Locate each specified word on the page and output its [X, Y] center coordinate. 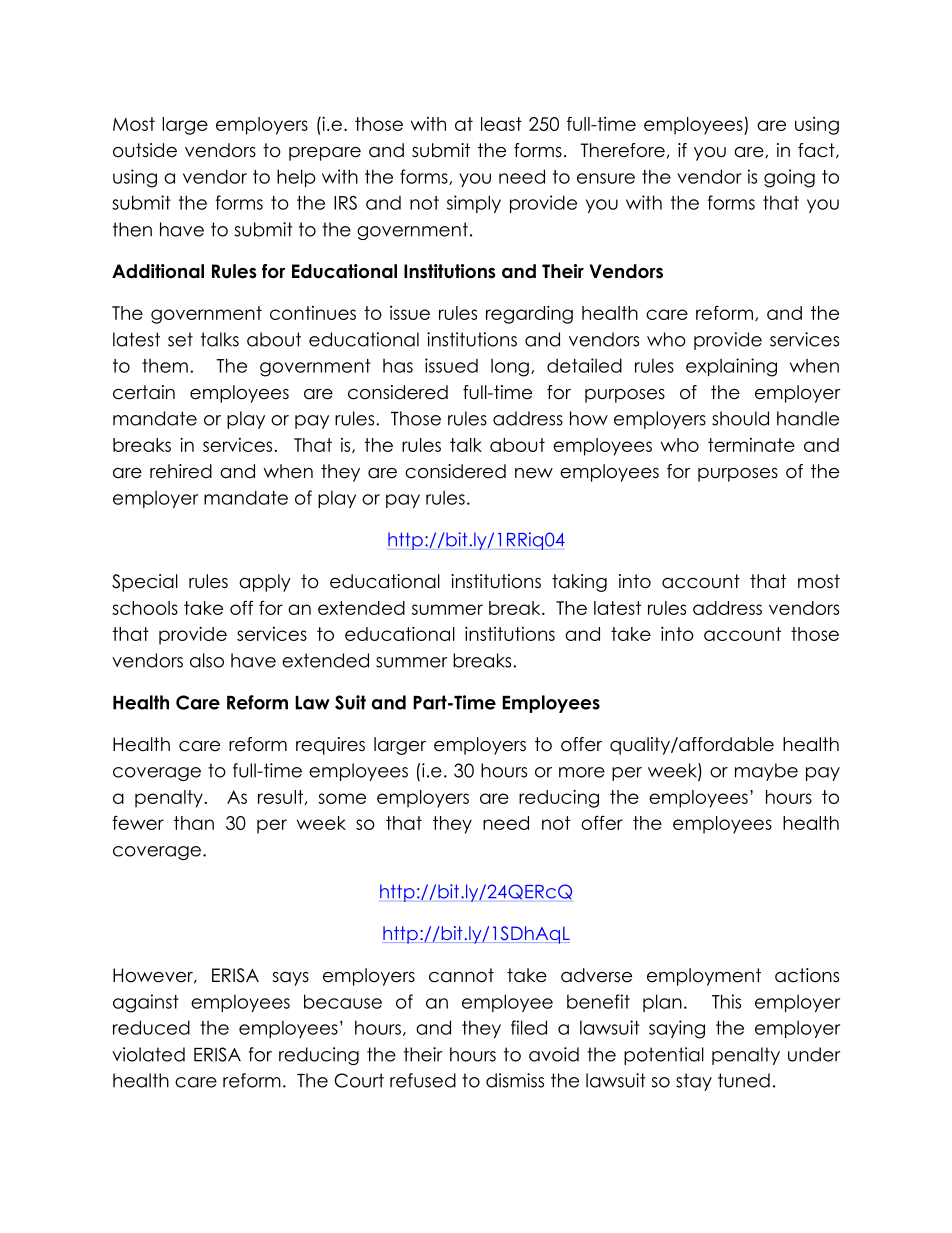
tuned [744, 1080]
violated [148, 1054]
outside [145, 150]
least [501, 124]
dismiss [515, 1080]
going [789, 178]
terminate [751, 445]
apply [265, 583]
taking [579, 583]
